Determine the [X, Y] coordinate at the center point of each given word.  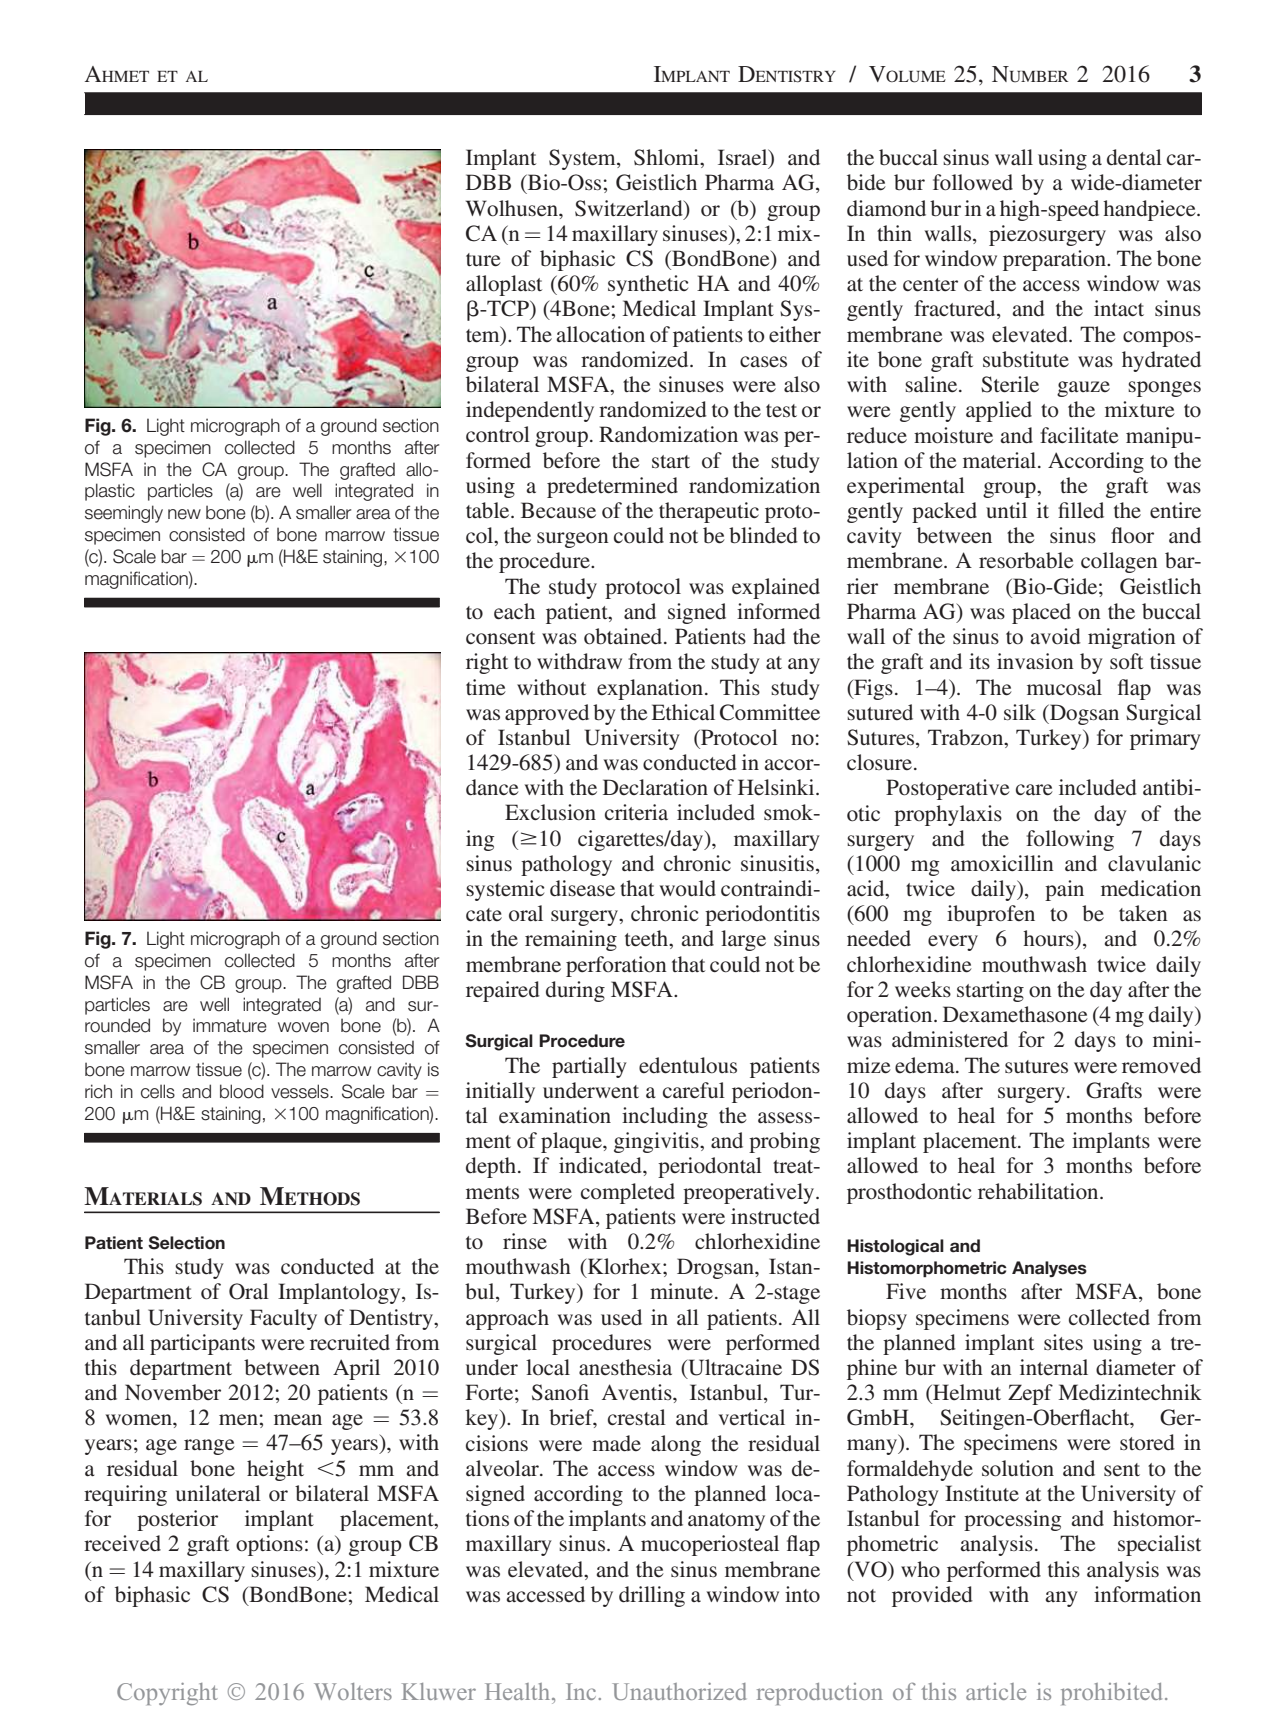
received [122, 1543]
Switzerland [630, 208]
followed [973, 182]
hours [1049, 938]
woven [303, 1027]
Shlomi [668, 158]
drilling [652, 1596]
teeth [648, 939]
